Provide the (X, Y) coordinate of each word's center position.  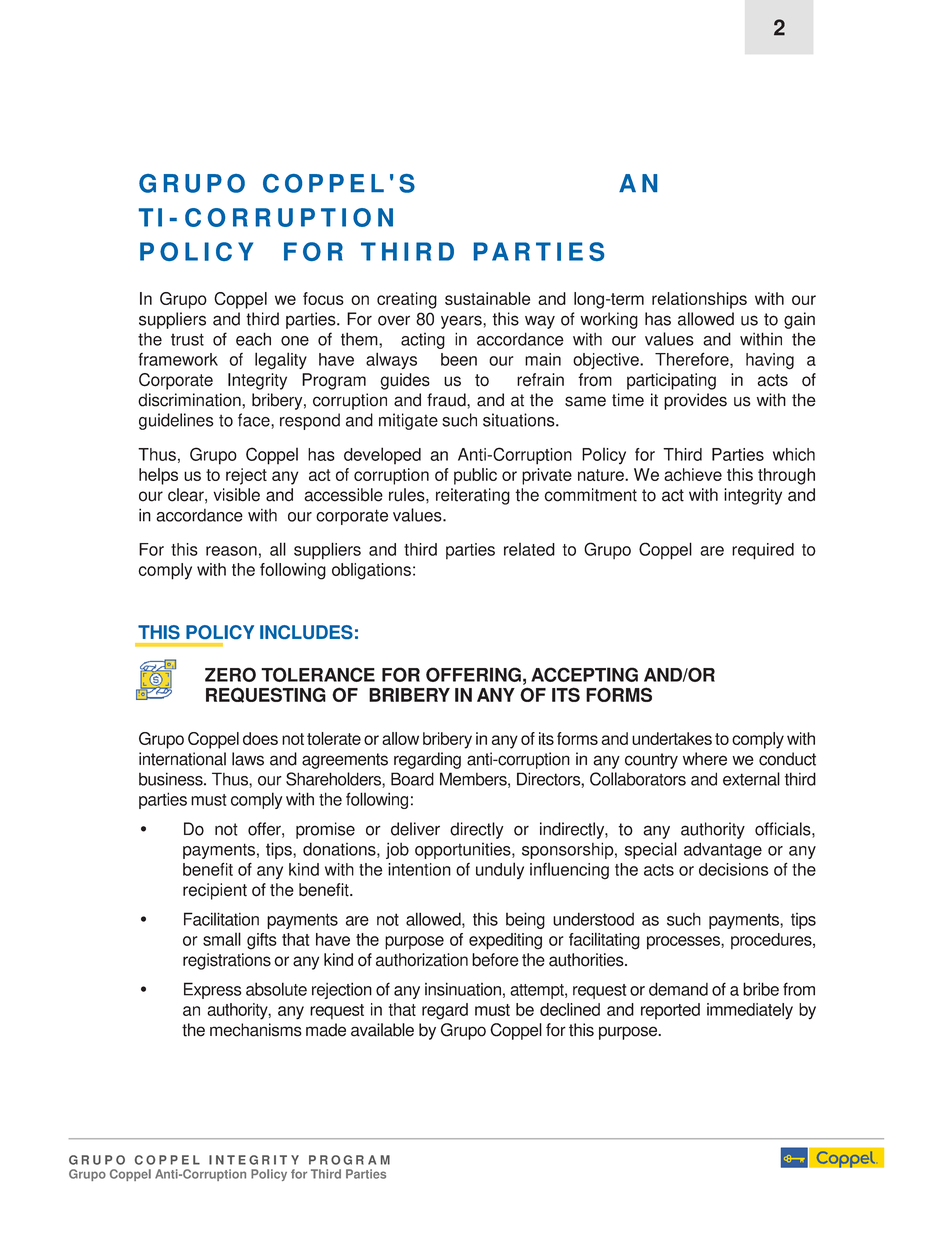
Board (412, 779)
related (529, 549)
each (253, 339)
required (763, 551)
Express (212, 990)
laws (248, 759)
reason (231, 551)
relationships (699, 300)
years (462, 322)
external (751, 779)
